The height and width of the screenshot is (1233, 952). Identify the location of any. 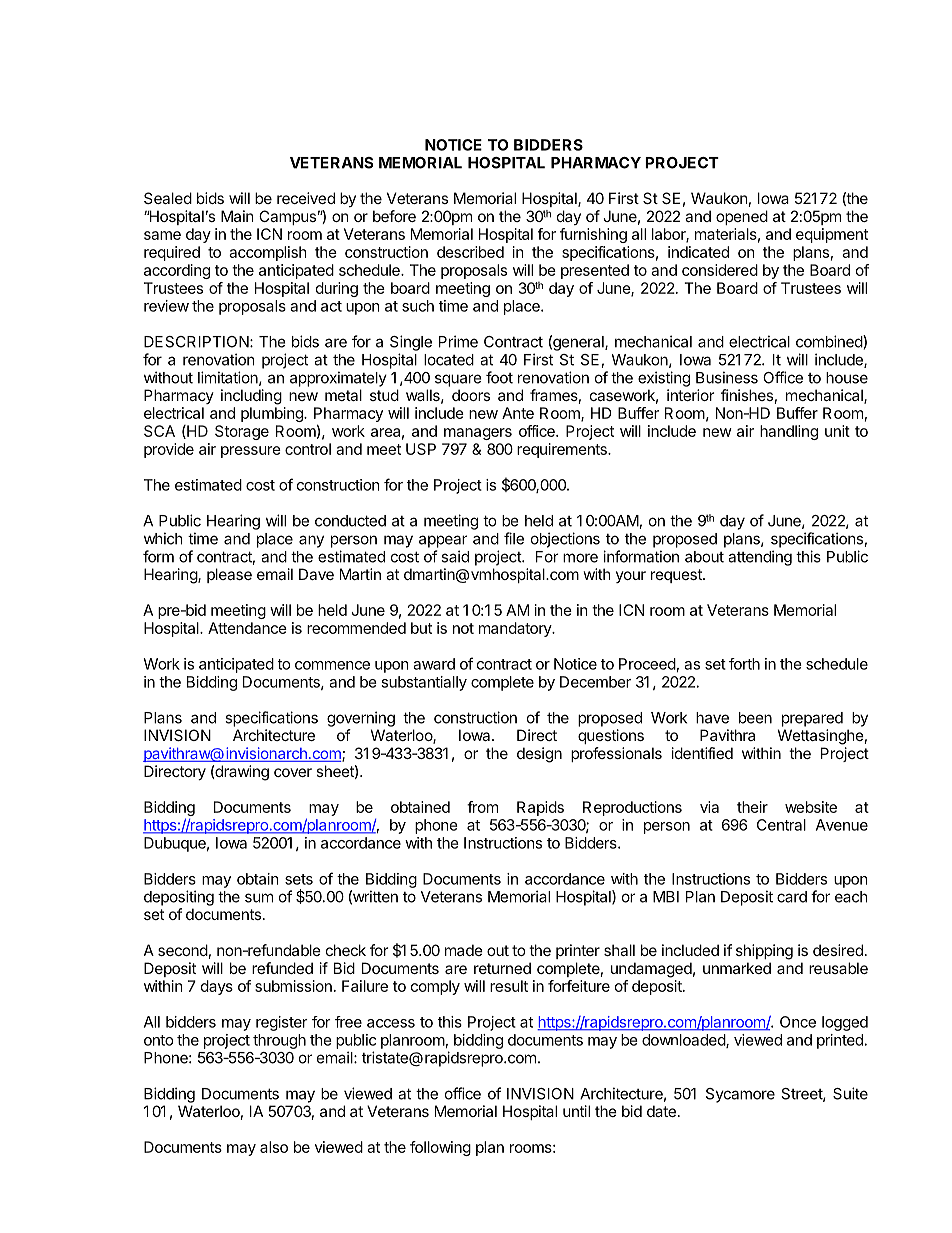
(311, 541).
